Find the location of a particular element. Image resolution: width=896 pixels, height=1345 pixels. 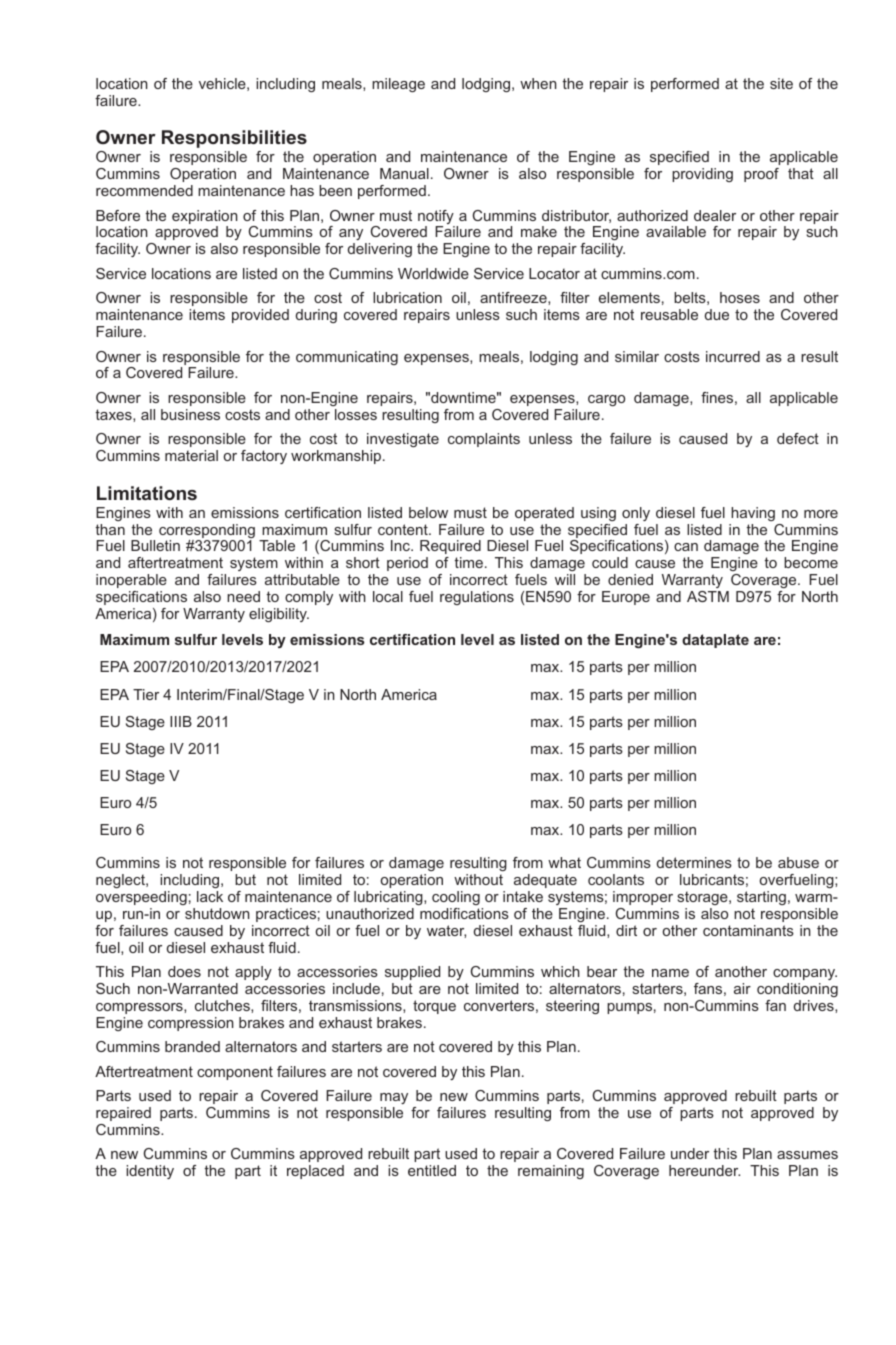

cooling is located at coordinates (456, 898).
